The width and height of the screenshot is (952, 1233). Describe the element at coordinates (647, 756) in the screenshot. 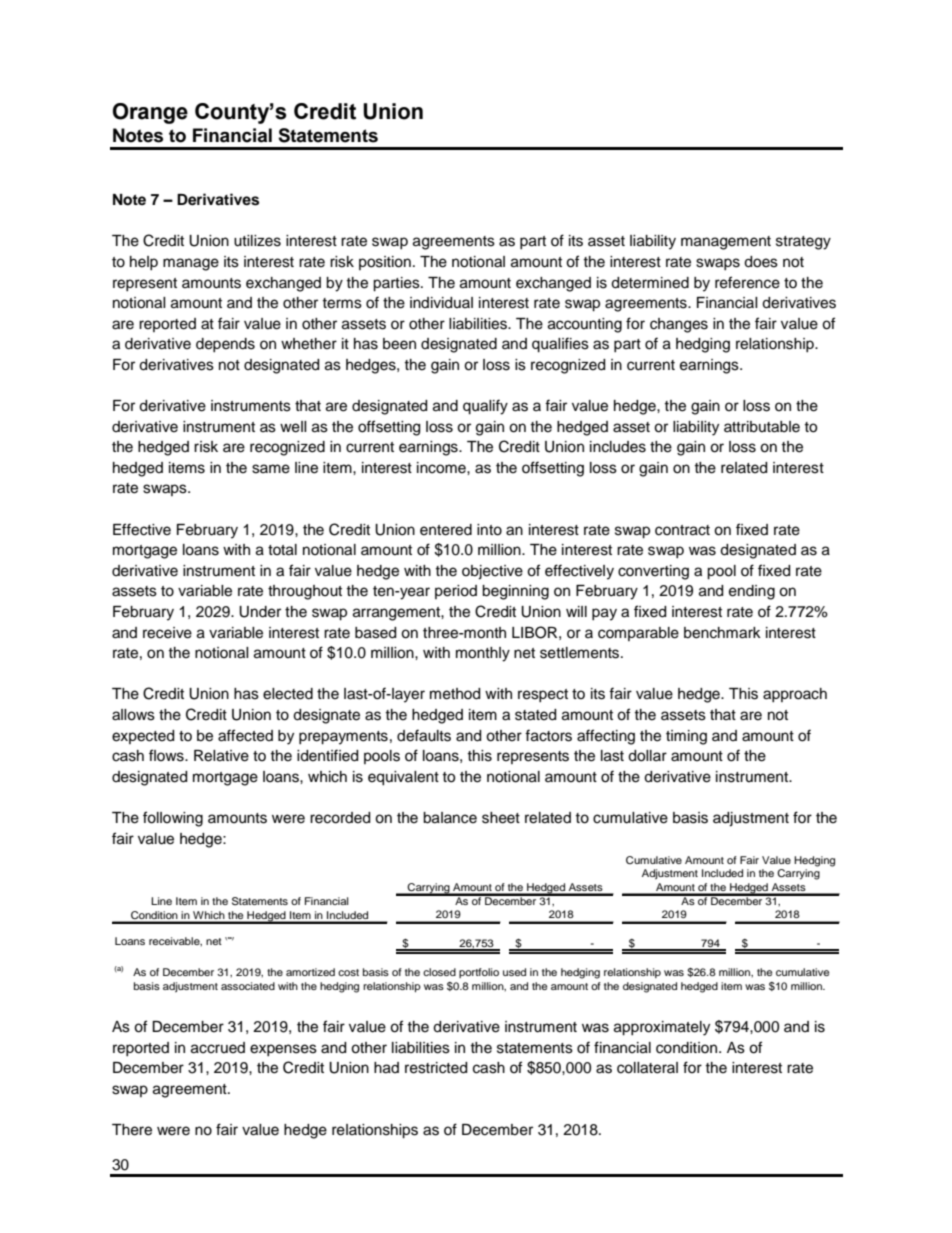

I see `dollar` at that location.
